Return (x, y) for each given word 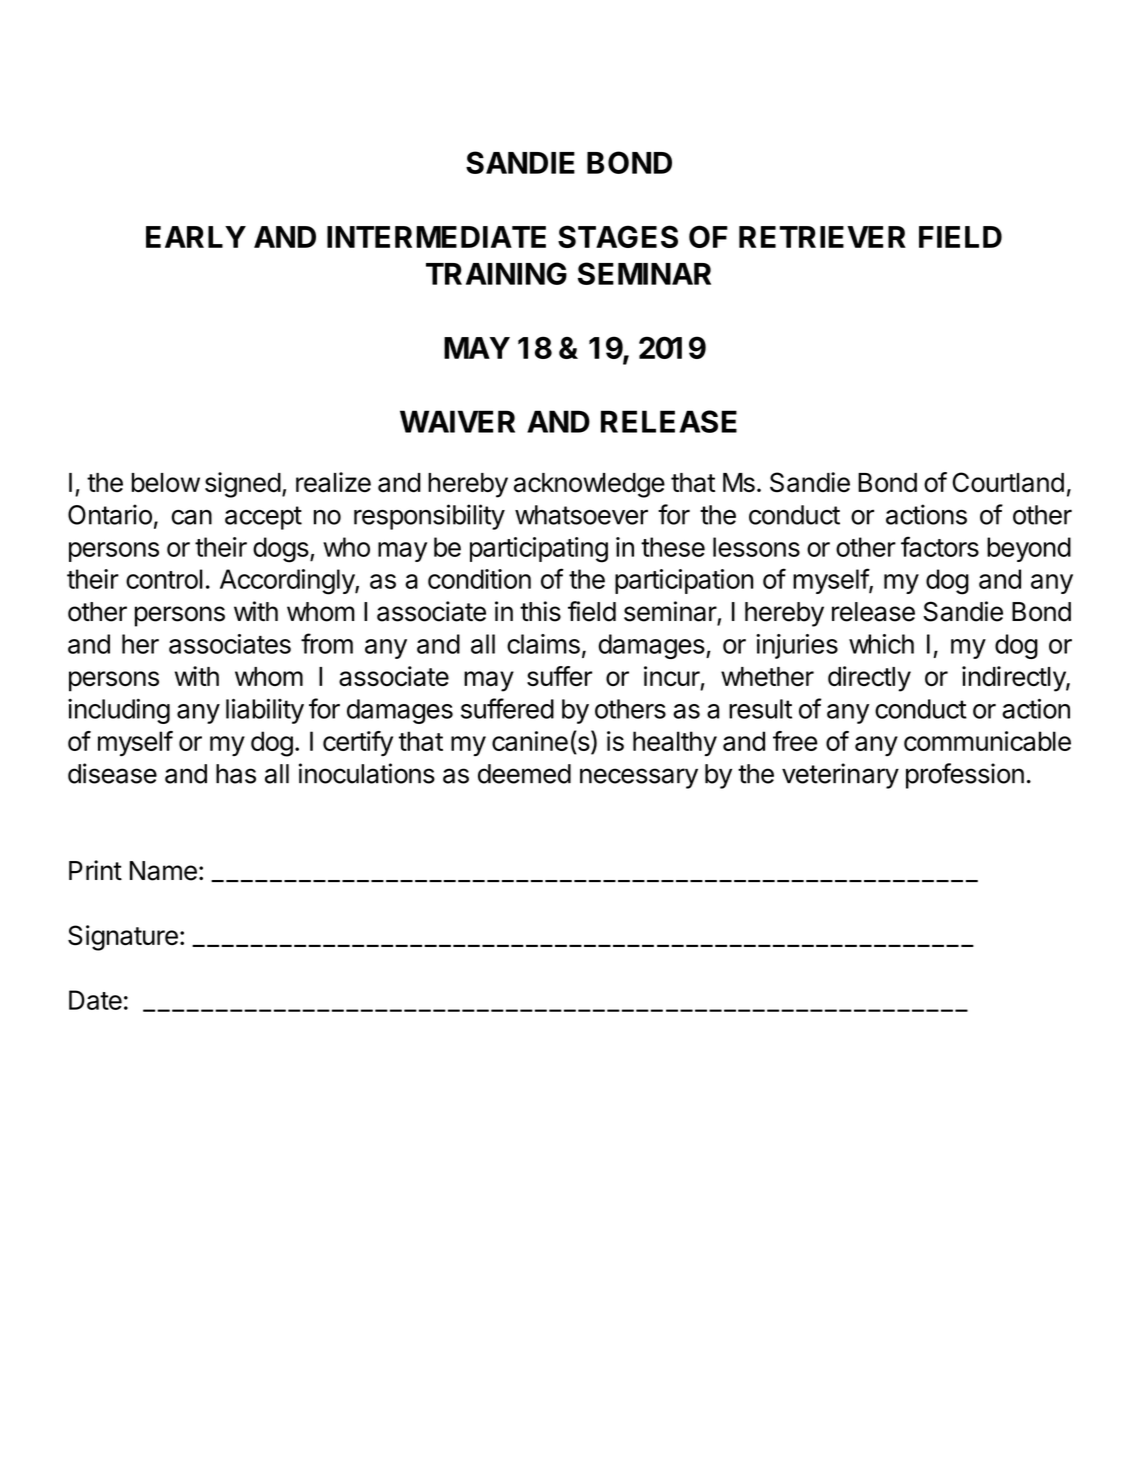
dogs (281, 550)
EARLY (196, 237)
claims (543, 644)
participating (539, 550)
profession (965, 776)
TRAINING (496, 273)
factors (940, 546)
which (881, 644)
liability (265, 711)
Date (95, 1000)
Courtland (1008, 482)
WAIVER (457, 421)
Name (163, 871)
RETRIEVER (822, 237)
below (166, 483)
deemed (524, 774)
